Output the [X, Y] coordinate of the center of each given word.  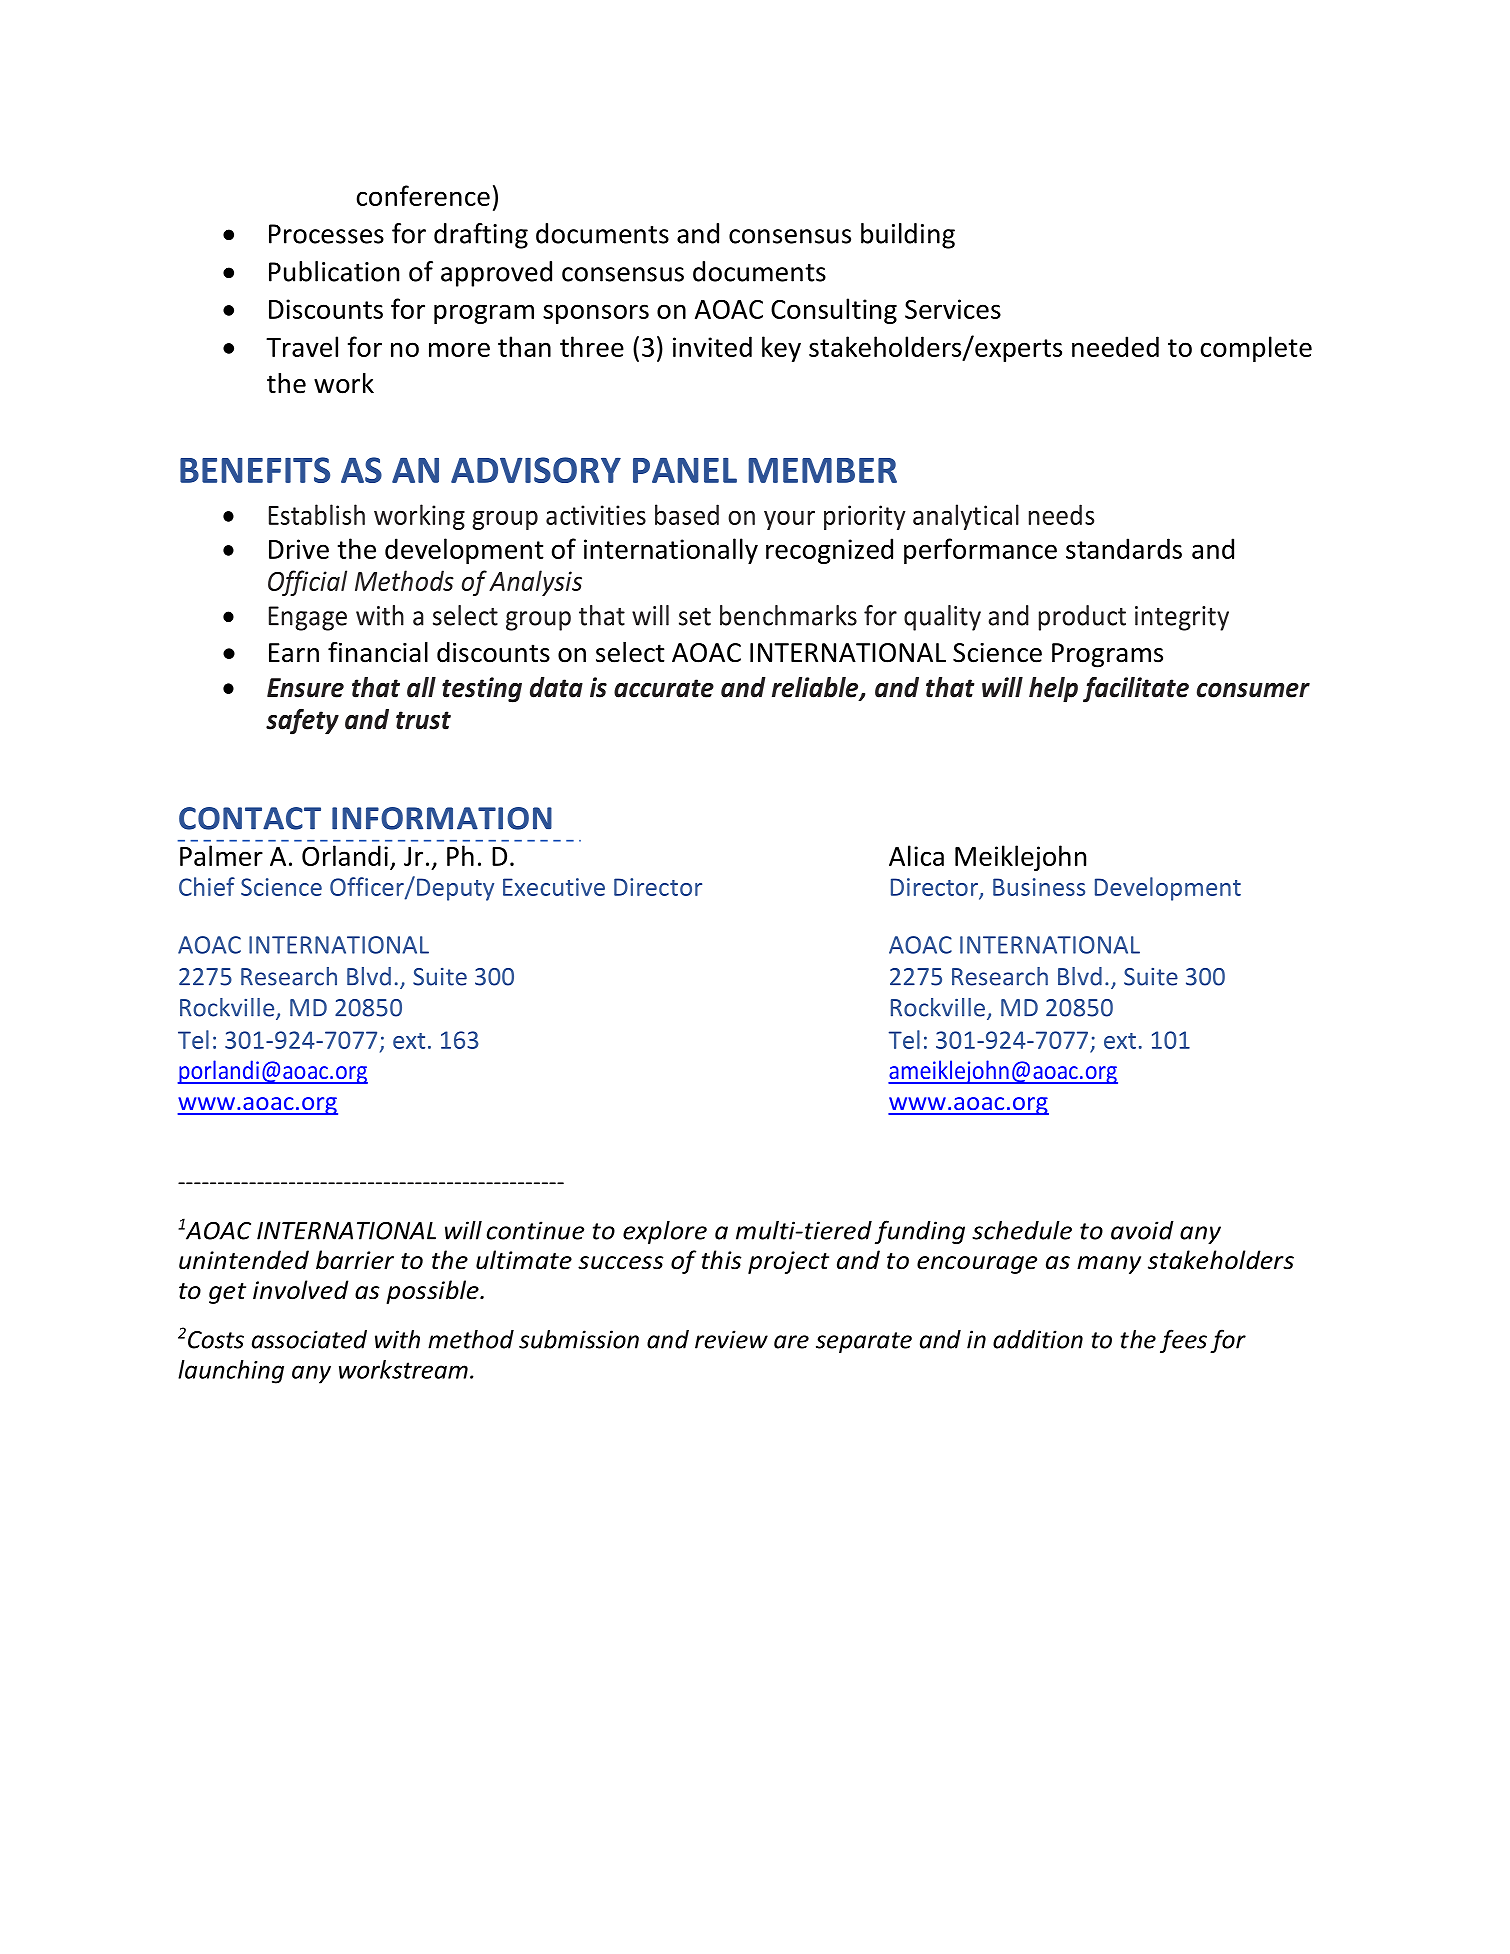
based [687, 514]
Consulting [834, 311]
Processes [326, 234]
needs [1061, 514]
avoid [1142, 1230]
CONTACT [250, 818]
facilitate [1136, 689]
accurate [664, 688]
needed [1115, 346]
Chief [207, 886]
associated [309, 1339]
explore [665, 1232]
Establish [317, 514]
